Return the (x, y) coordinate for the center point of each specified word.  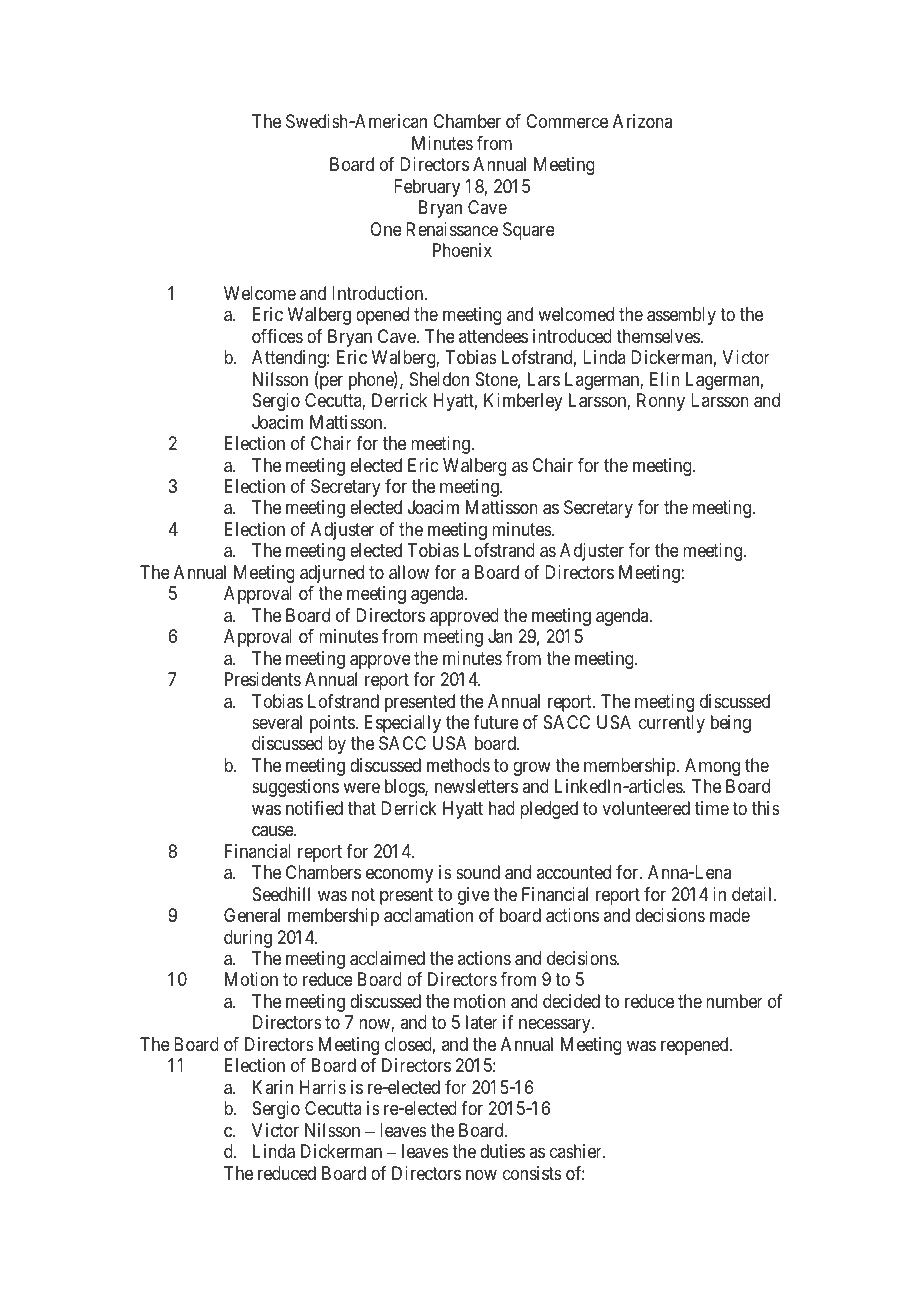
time (712, 808)
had (502, 808)
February (427, 188)
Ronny (661, 402)
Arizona (642, 121)
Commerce (567, 121)
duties (502, 1151)
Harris (323, 1087)
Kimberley (523, 402)
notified (314, 808)
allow (409, 572)
